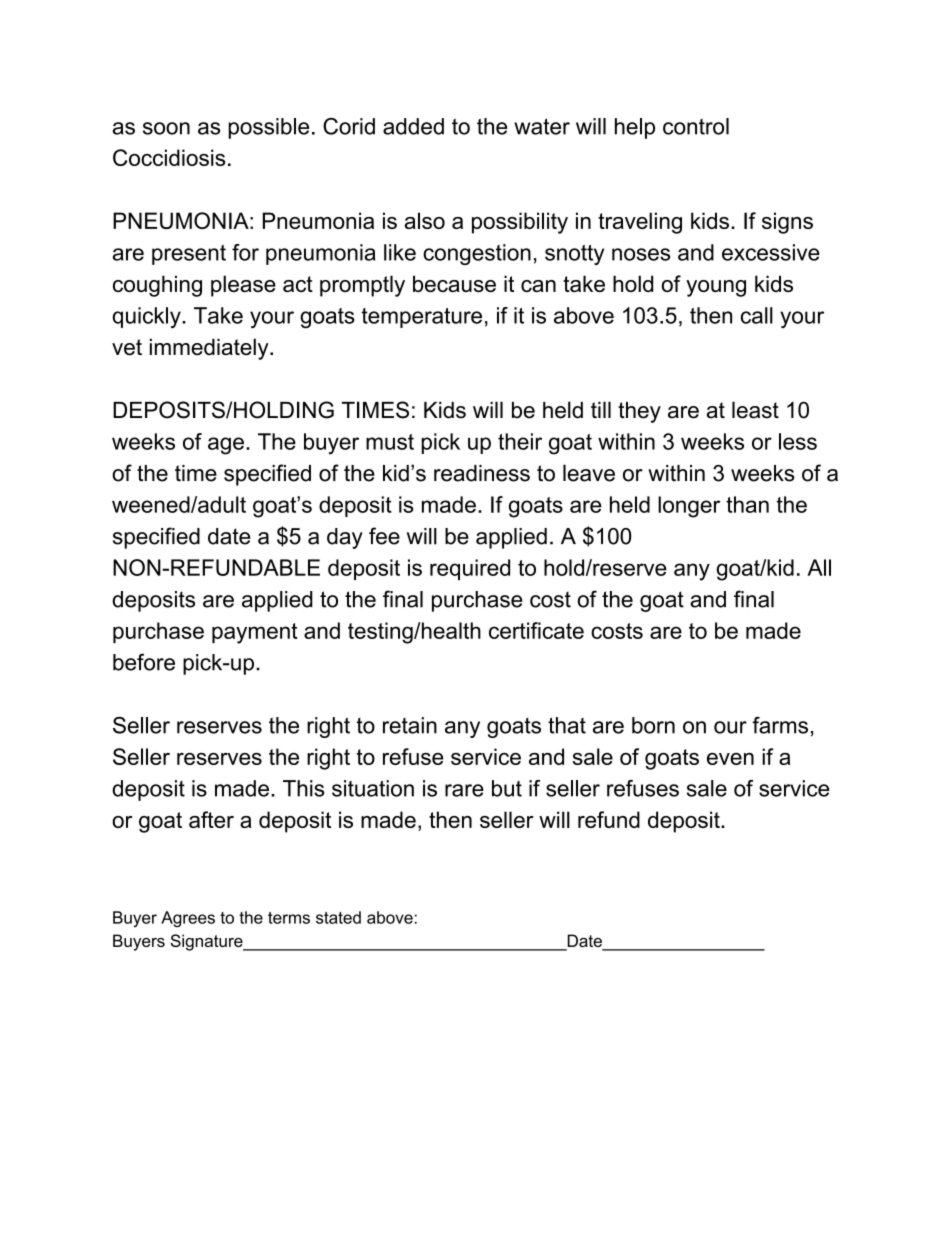  I want to click on retain, so click(410, 725).
